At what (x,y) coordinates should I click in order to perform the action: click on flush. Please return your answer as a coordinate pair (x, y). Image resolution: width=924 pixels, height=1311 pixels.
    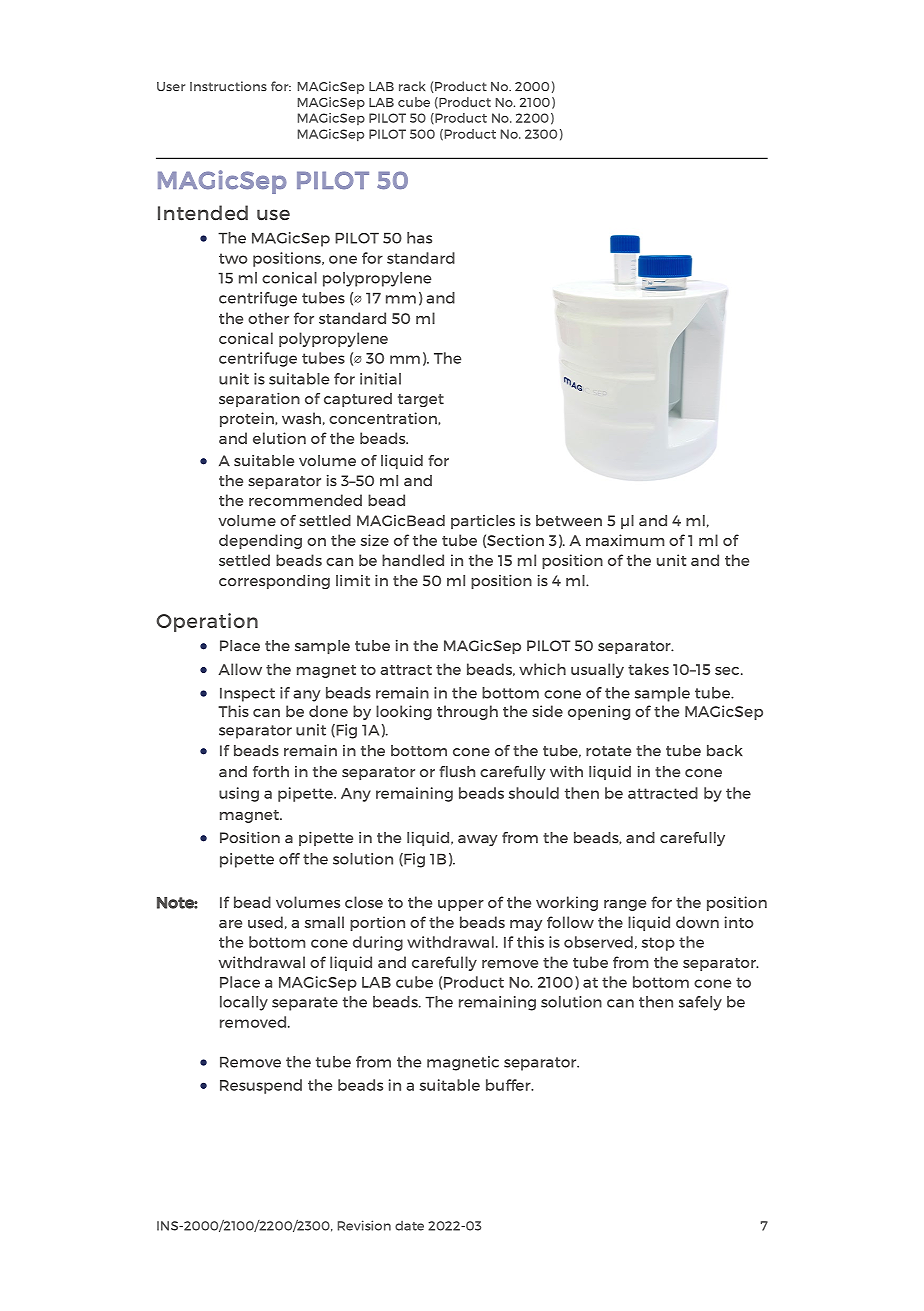
    Looking at the image, I should click on (457, 771).
